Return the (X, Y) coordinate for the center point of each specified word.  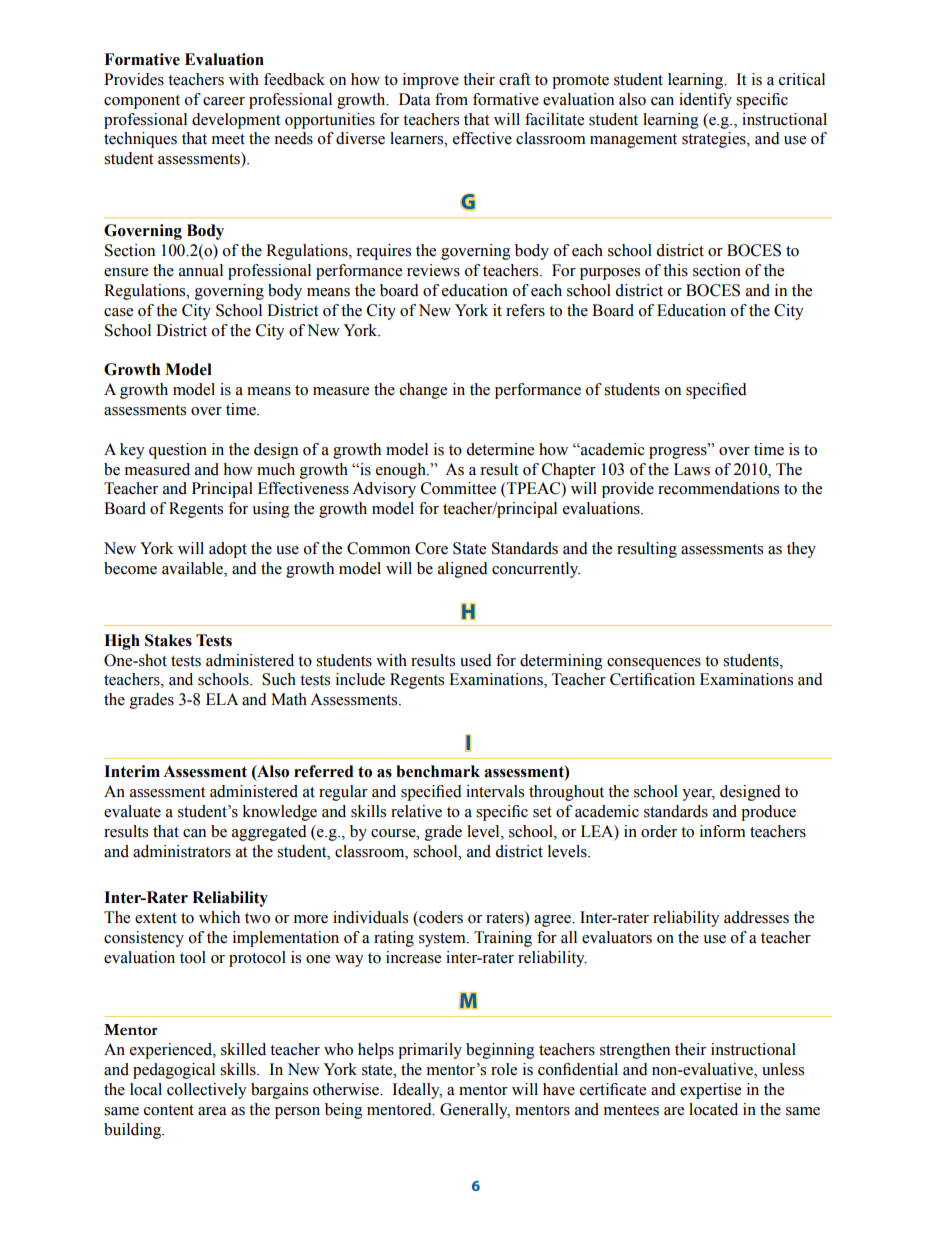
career (224, 101)
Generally (475, 1111)
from (451, 99)
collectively (207, 1091)
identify (705, 101)
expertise (710, 1091)
